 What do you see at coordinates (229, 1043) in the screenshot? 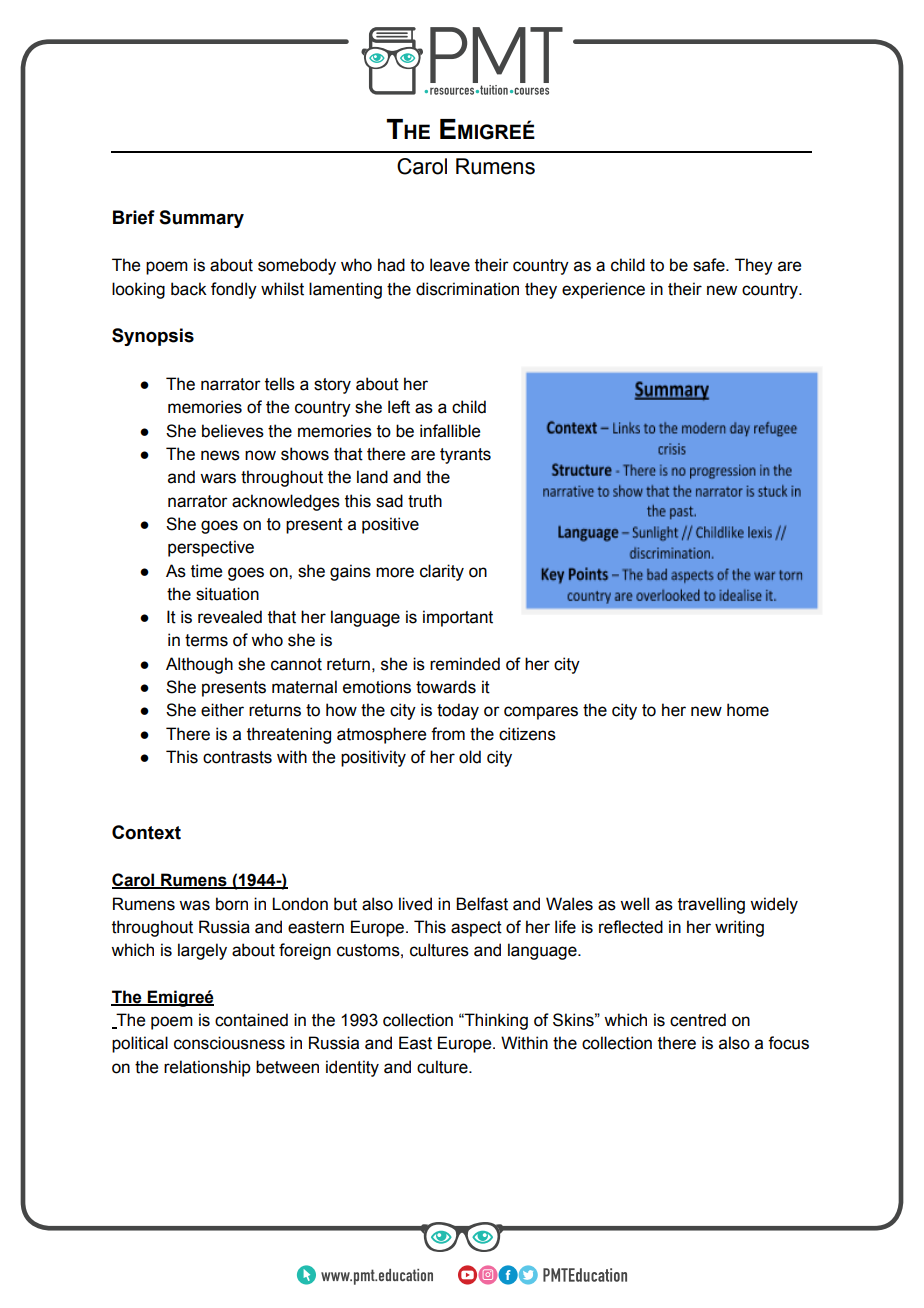
I see `consciousness` at bounding box center [229, 1043].
